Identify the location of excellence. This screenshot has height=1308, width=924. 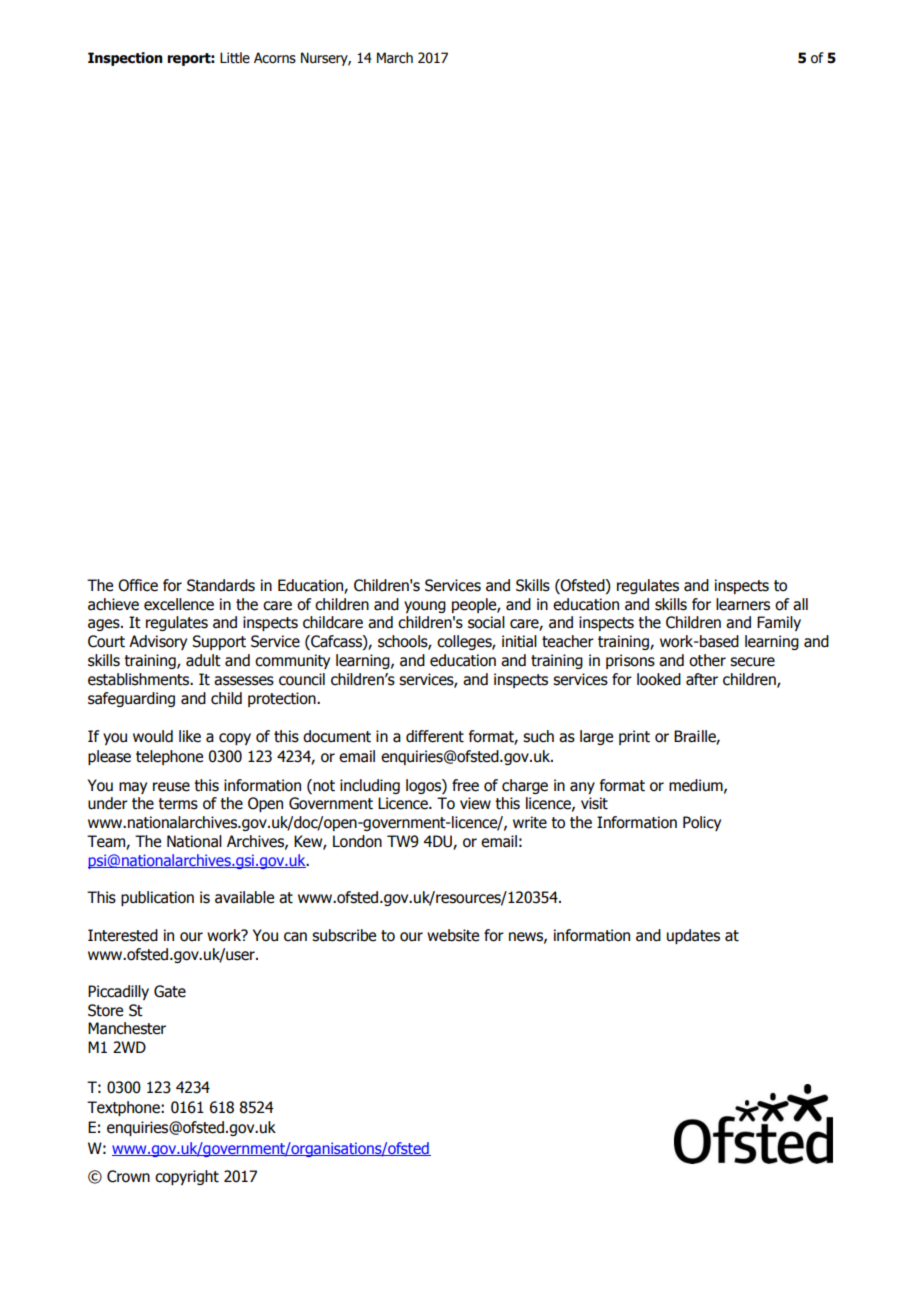
(179, 604).
